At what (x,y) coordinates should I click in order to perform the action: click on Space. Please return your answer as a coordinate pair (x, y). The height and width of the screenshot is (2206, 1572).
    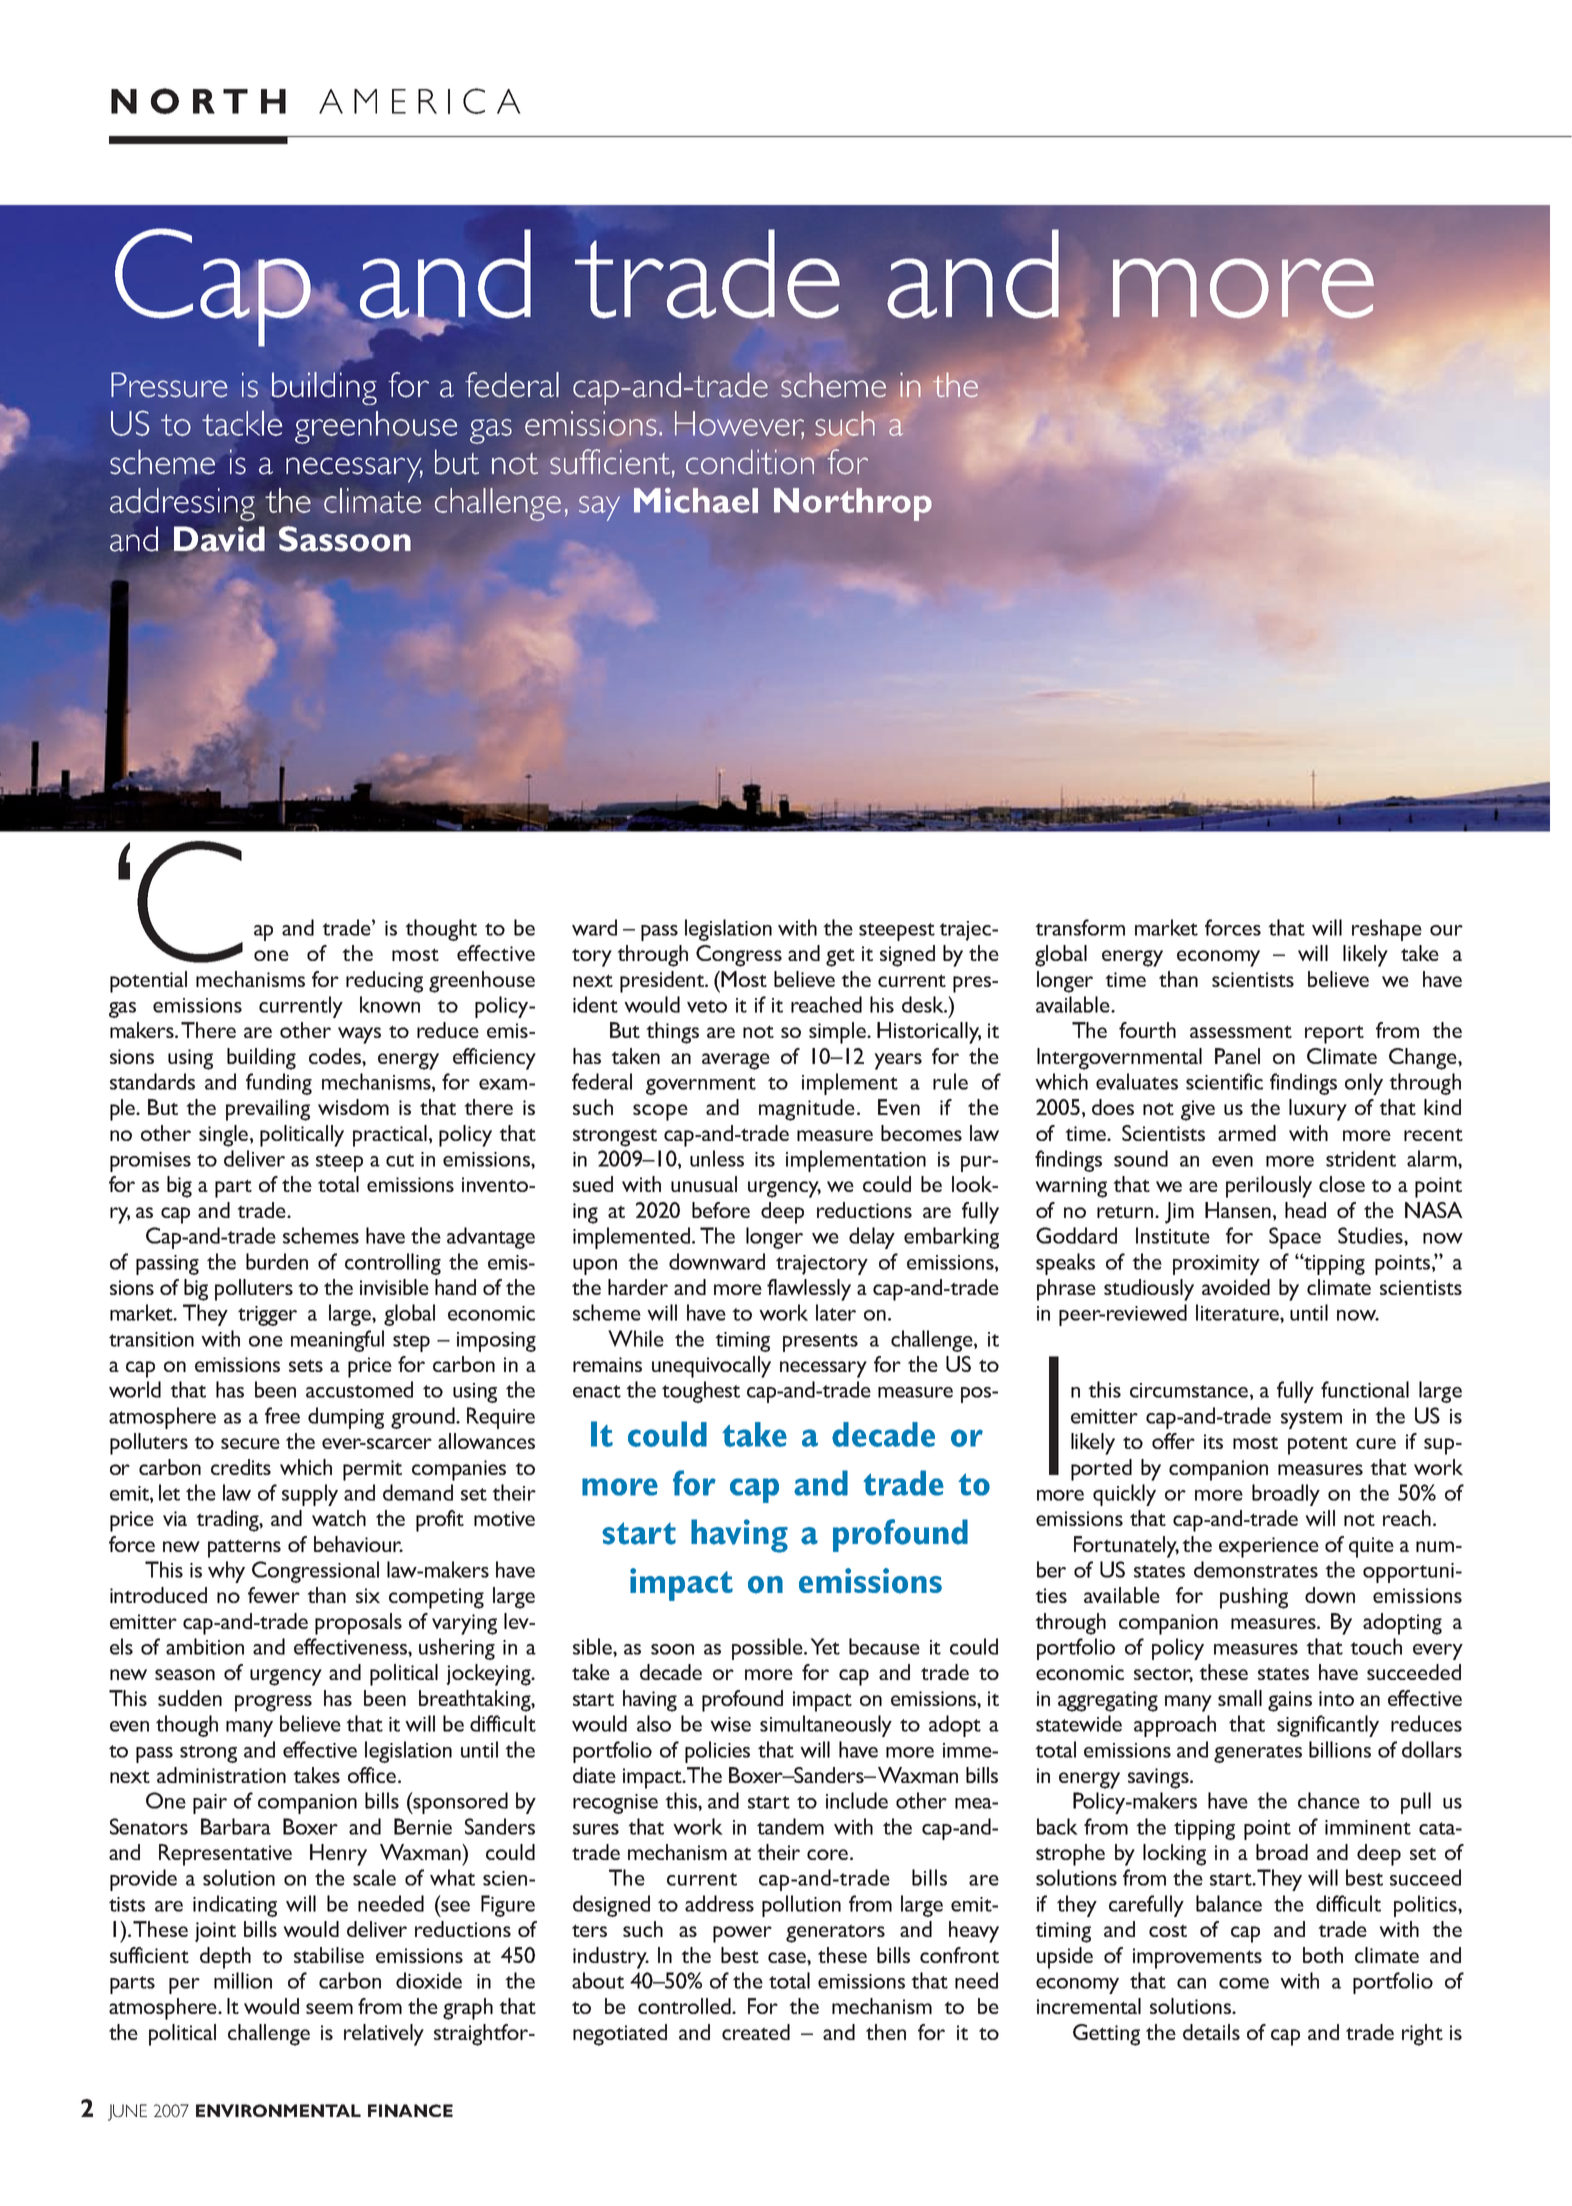
    Looking at the image, I should click on (1295, 1238).
